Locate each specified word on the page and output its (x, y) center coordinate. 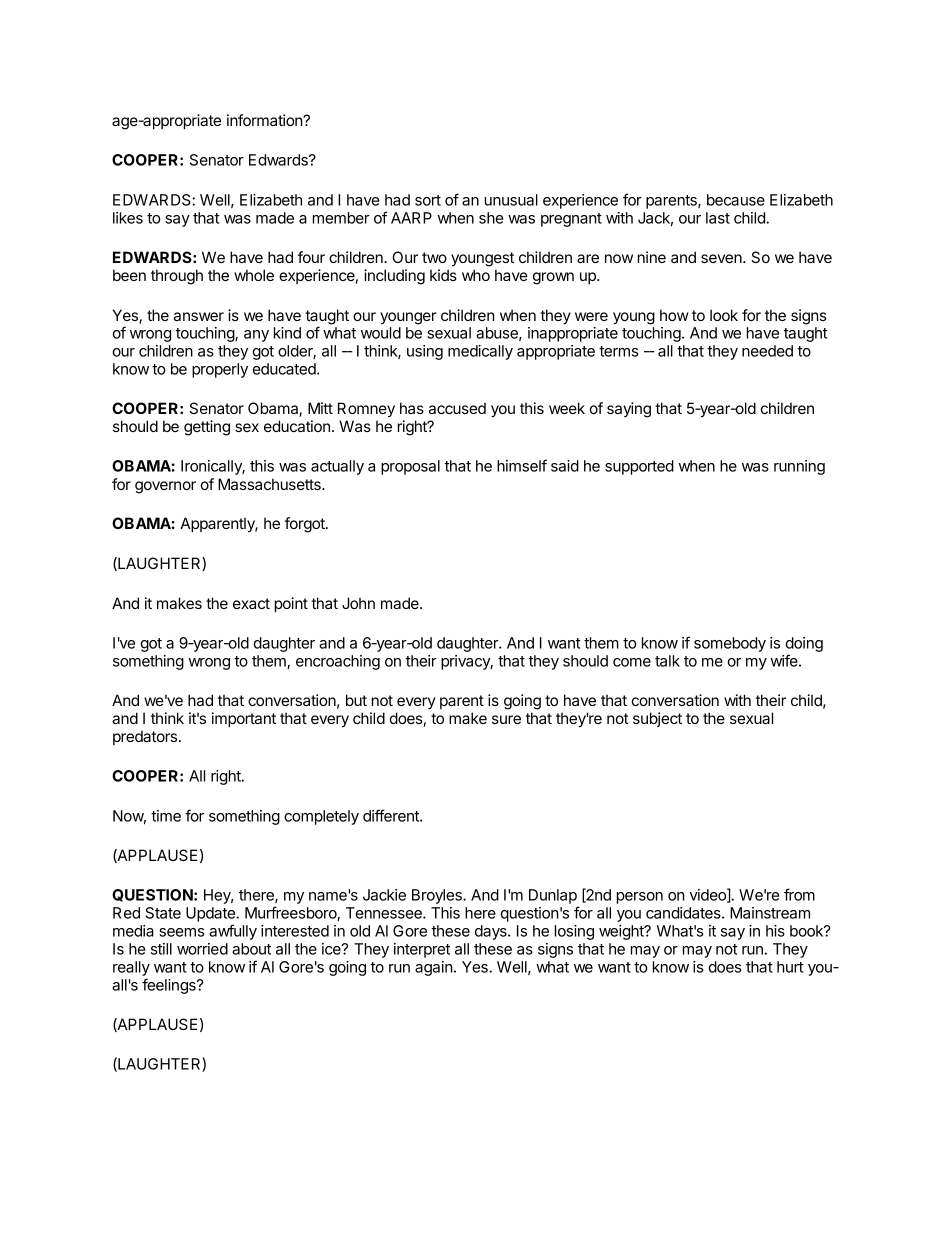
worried (202, 949)
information (265, 120)
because (736, 200)
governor (165, 487)
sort (428, 200)
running (799, 467)
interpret (422, 950)
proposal (410, 467)
